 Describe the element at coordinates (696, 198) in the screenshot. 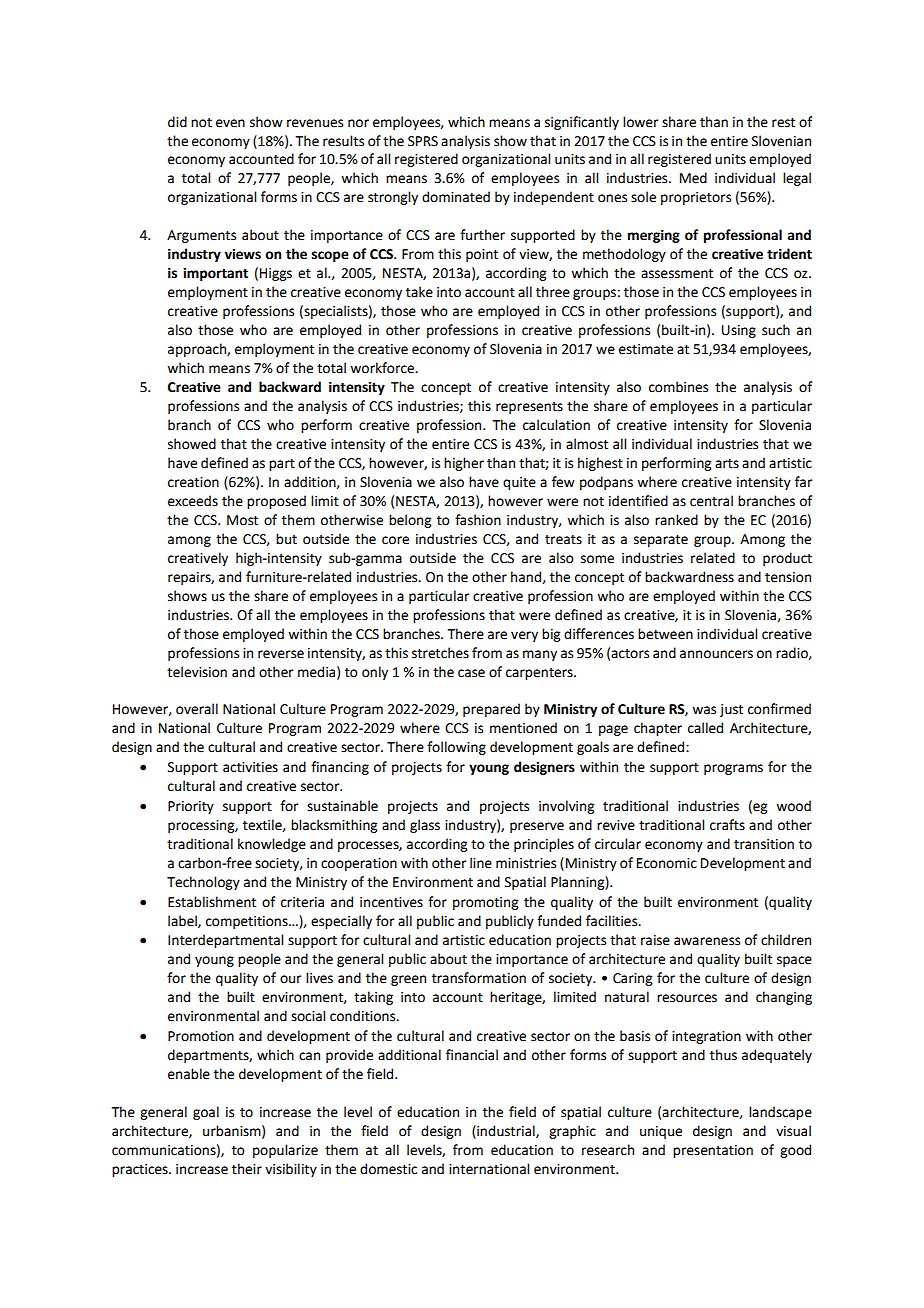

I see `proprietors` at that location.
